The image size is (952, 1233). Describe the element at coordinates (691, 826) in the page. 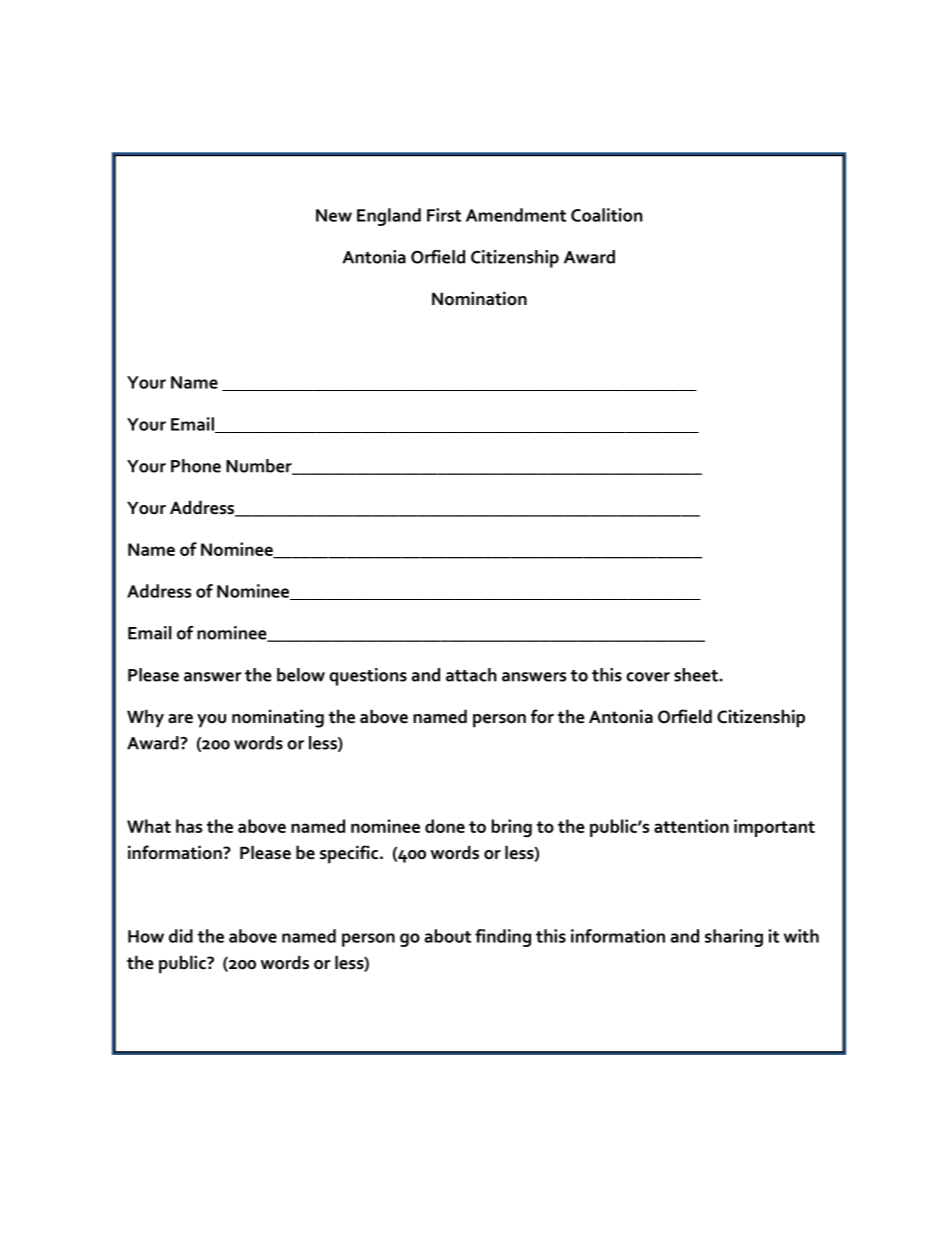

I see `attention` at that location.
